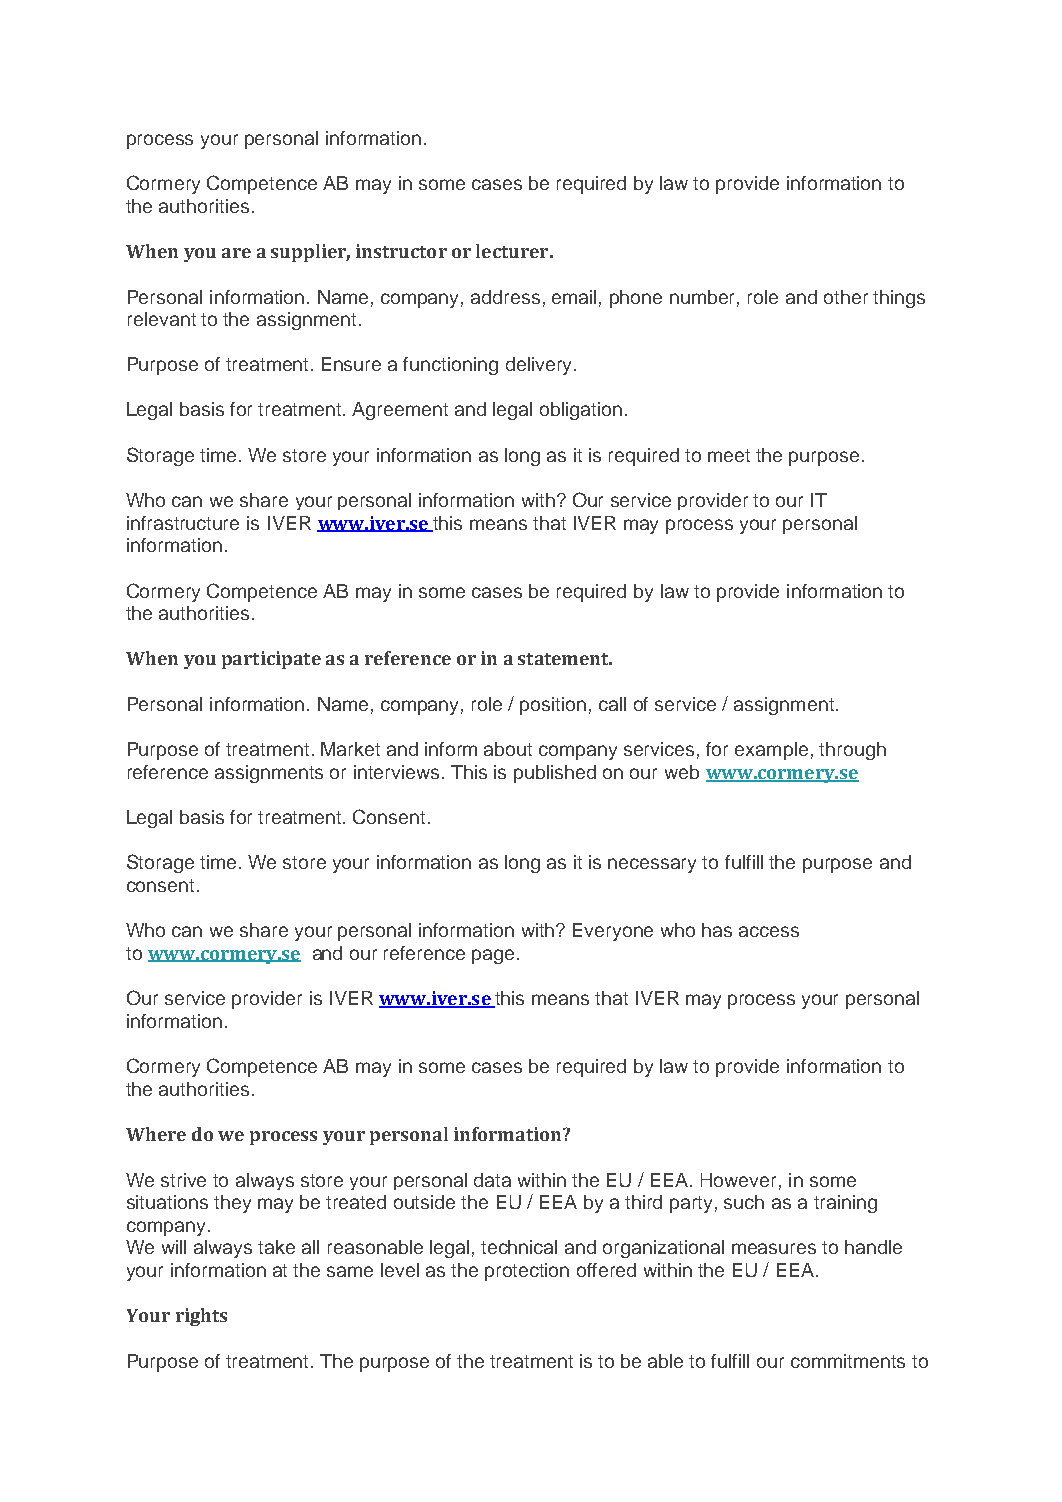 Image resolution: width=1062 pixels, height=1502 pixels. Describe the element at coordinates (201, 1317) in the image. I see `rights` at that location.
